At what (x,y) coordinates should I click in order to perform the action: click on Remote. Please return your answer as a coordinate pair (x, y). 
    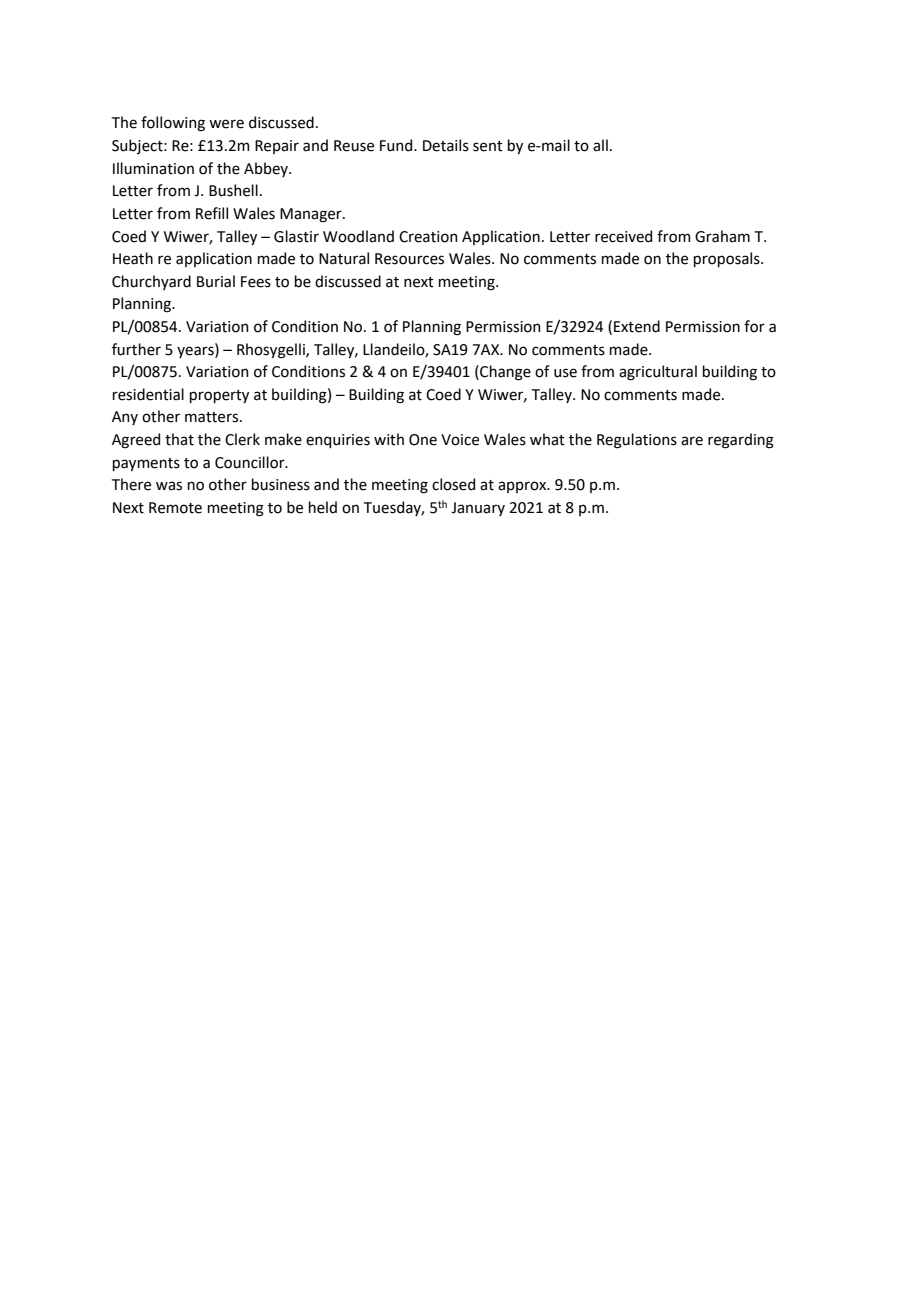
    Looking at the image, I should click on (175, 508).
